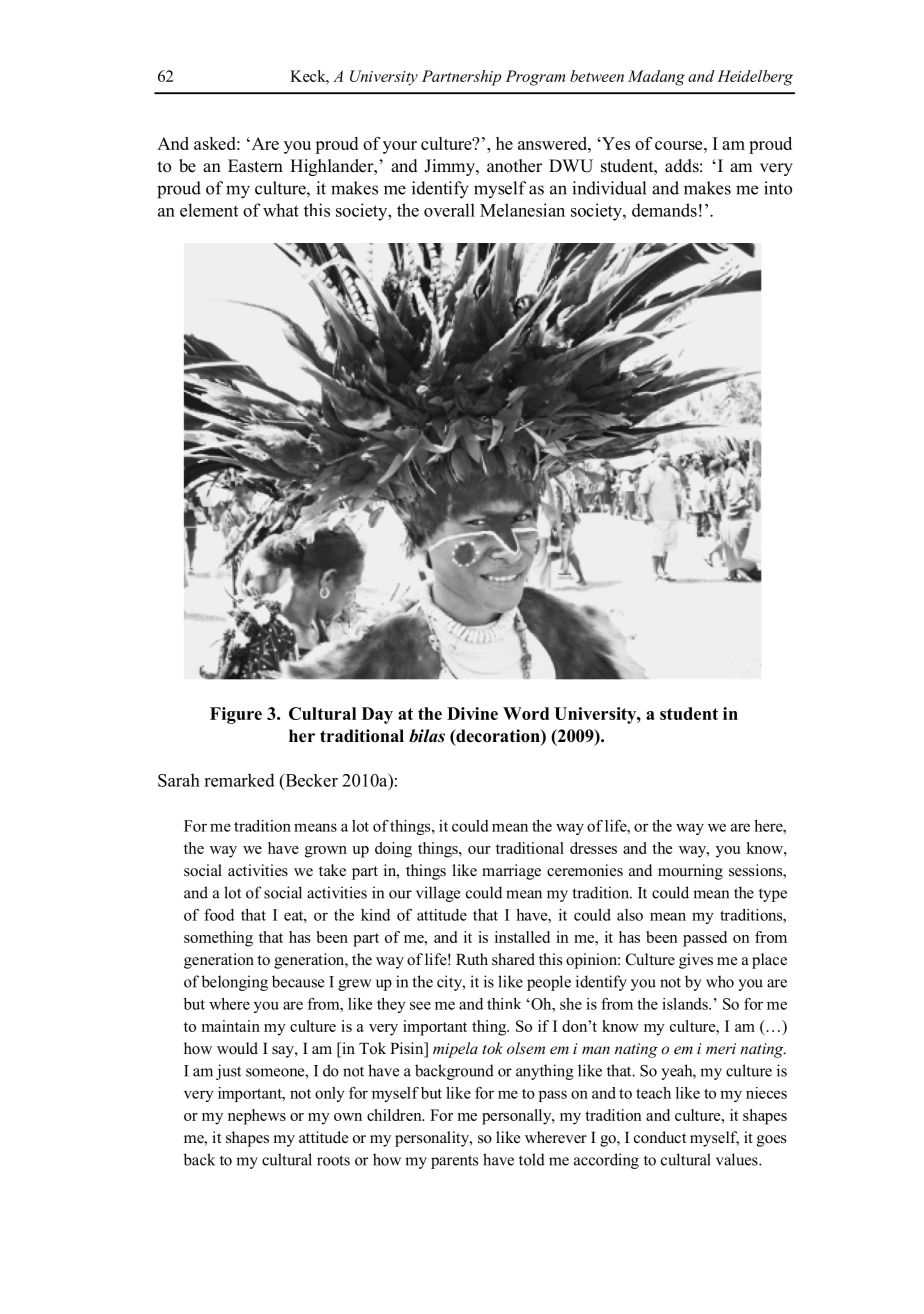  I want to click on Heidelberg, so click(755, 78).
